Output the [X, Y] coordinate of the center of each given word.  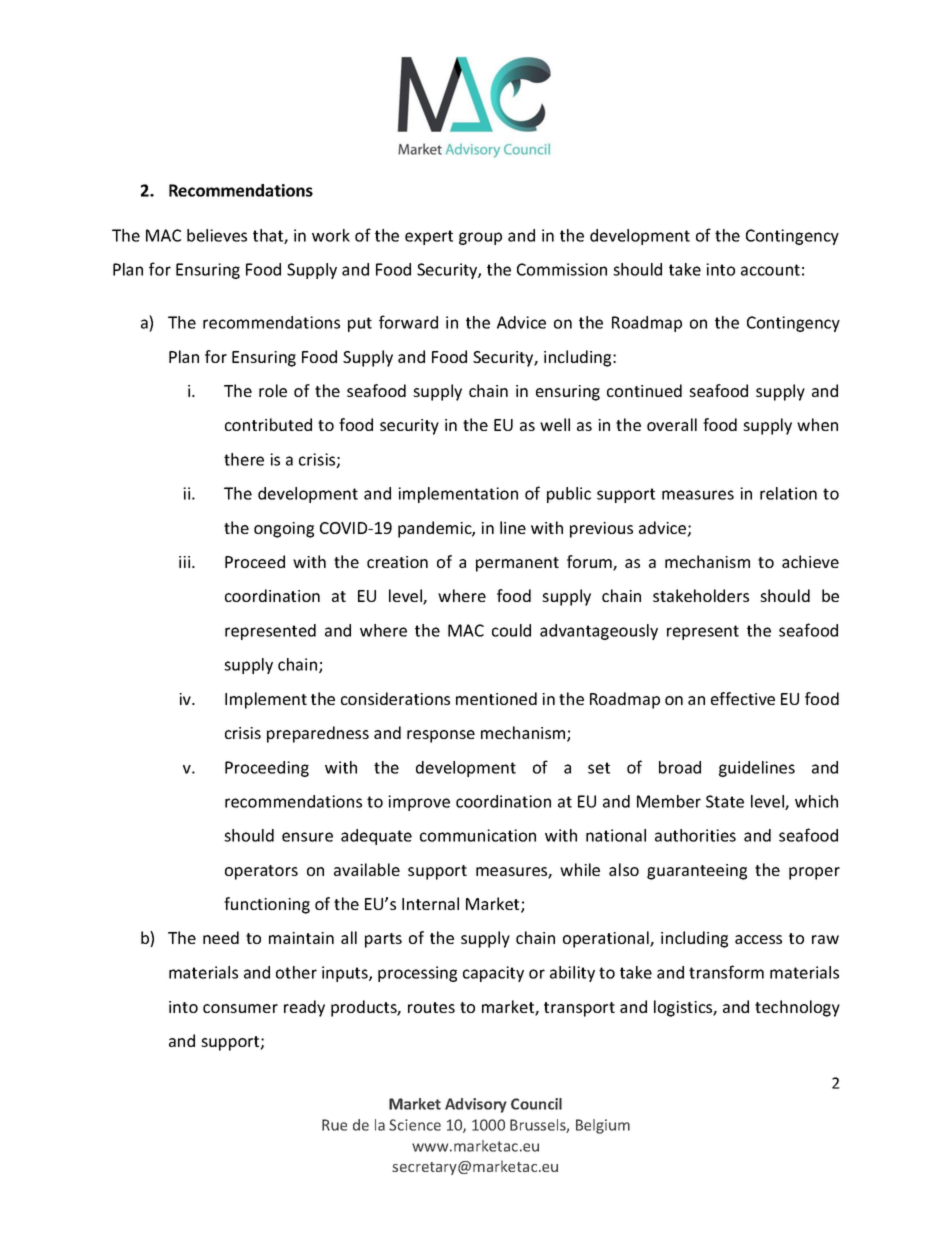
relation [788, 493]
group [480, 238]
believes [217, 235]
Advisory [476, 1105]
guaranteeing [697, 872]
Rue [334, 1125]
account [770, 270]
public [569, 495]
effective [743, 698]
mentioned [496, 698]
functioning [267, 905]
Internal [430, 903]
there [244, 459]
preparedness [318, 734]
